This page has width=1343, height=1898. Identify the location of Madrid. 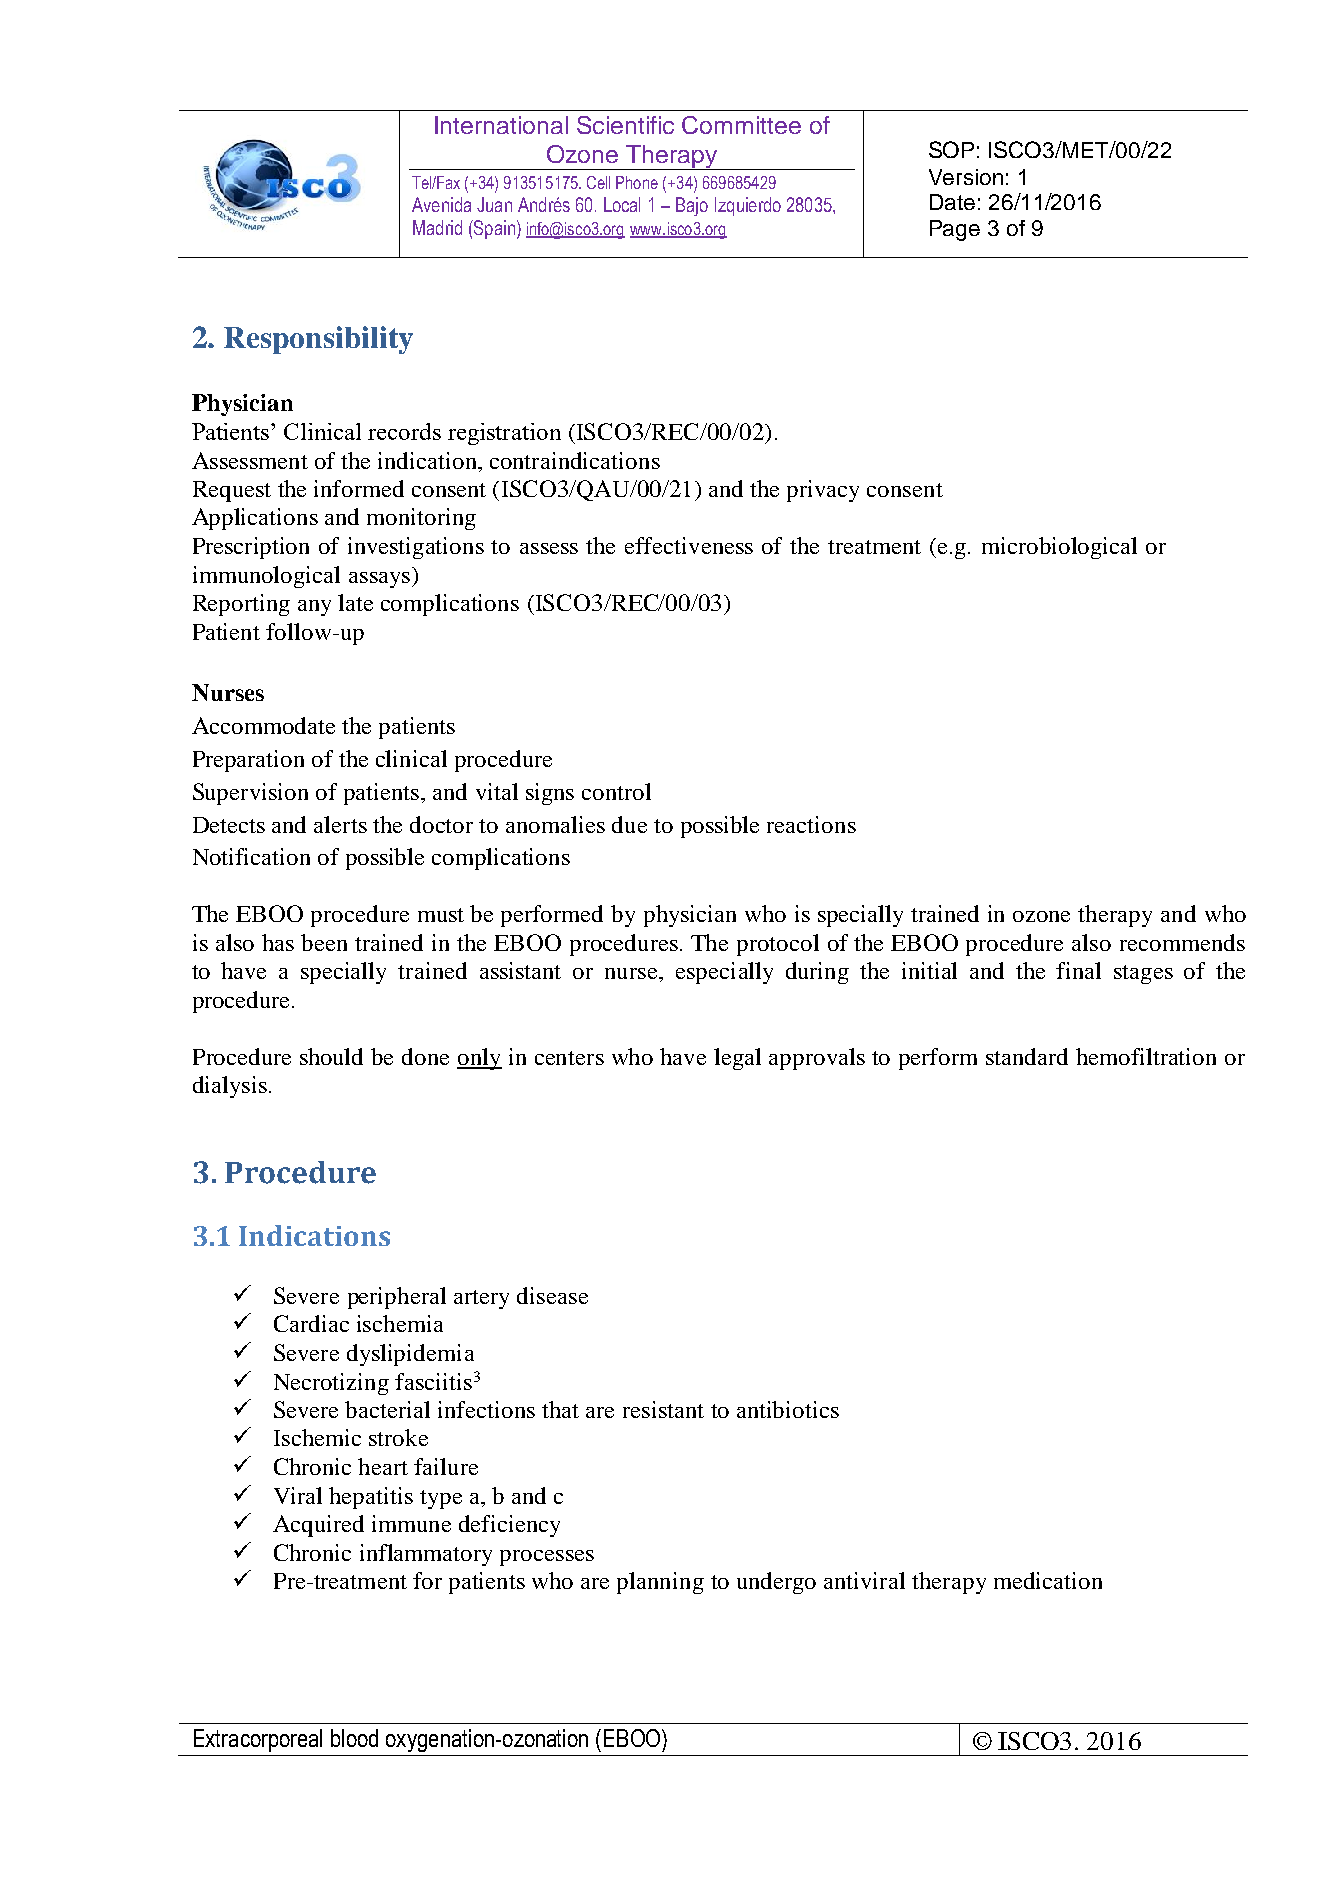
(437, 227).
